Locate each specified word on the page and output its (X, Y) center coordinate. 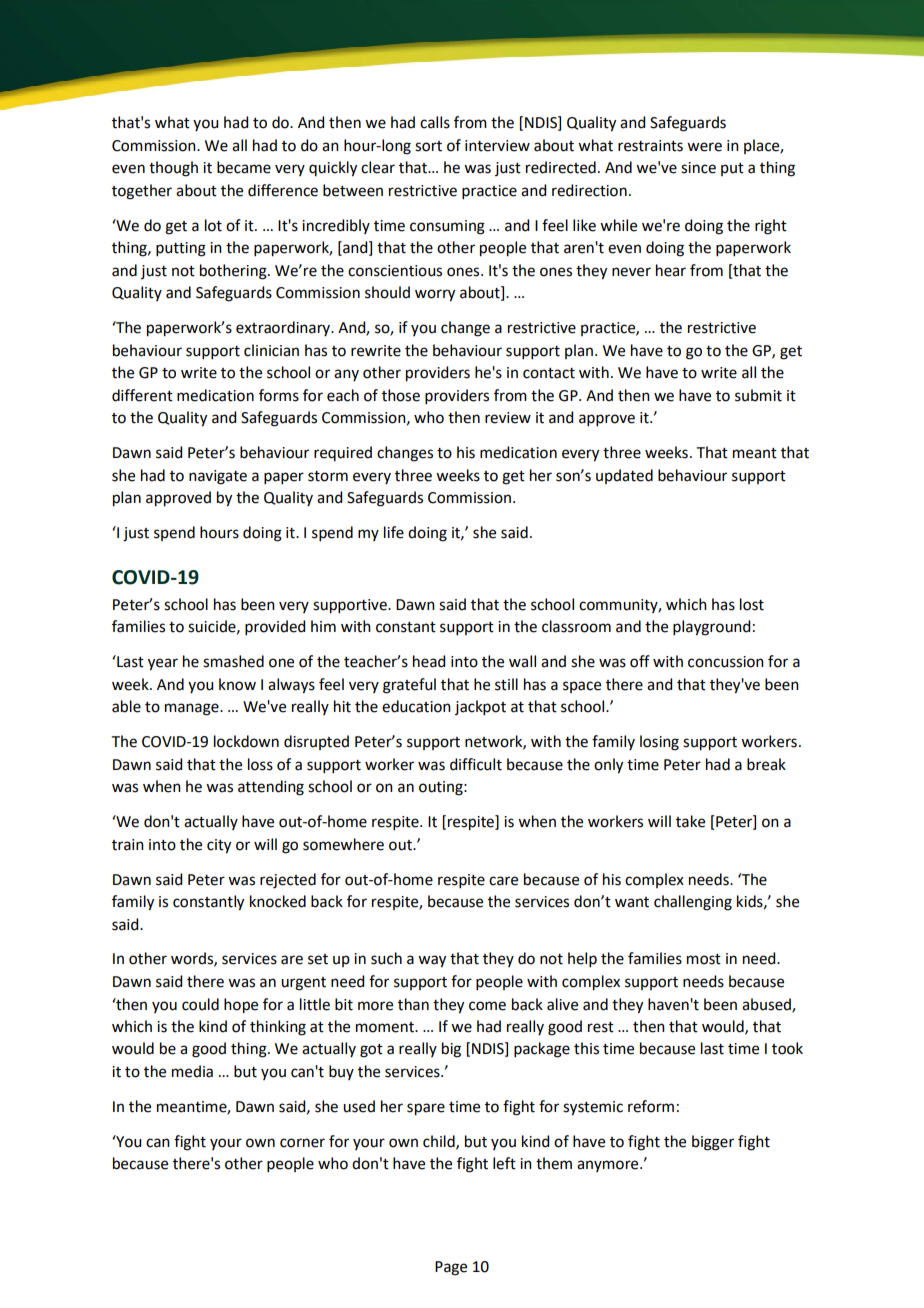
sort (428, 146)
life (394, 532)
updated (624, 476)
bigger (713, 1143)
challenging (693, 903)
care (503, 881)
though (173, 169)
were (704, 147)
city (219, 846)
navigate (218, 477)
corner (302, 1143)
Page (451, 1268)
